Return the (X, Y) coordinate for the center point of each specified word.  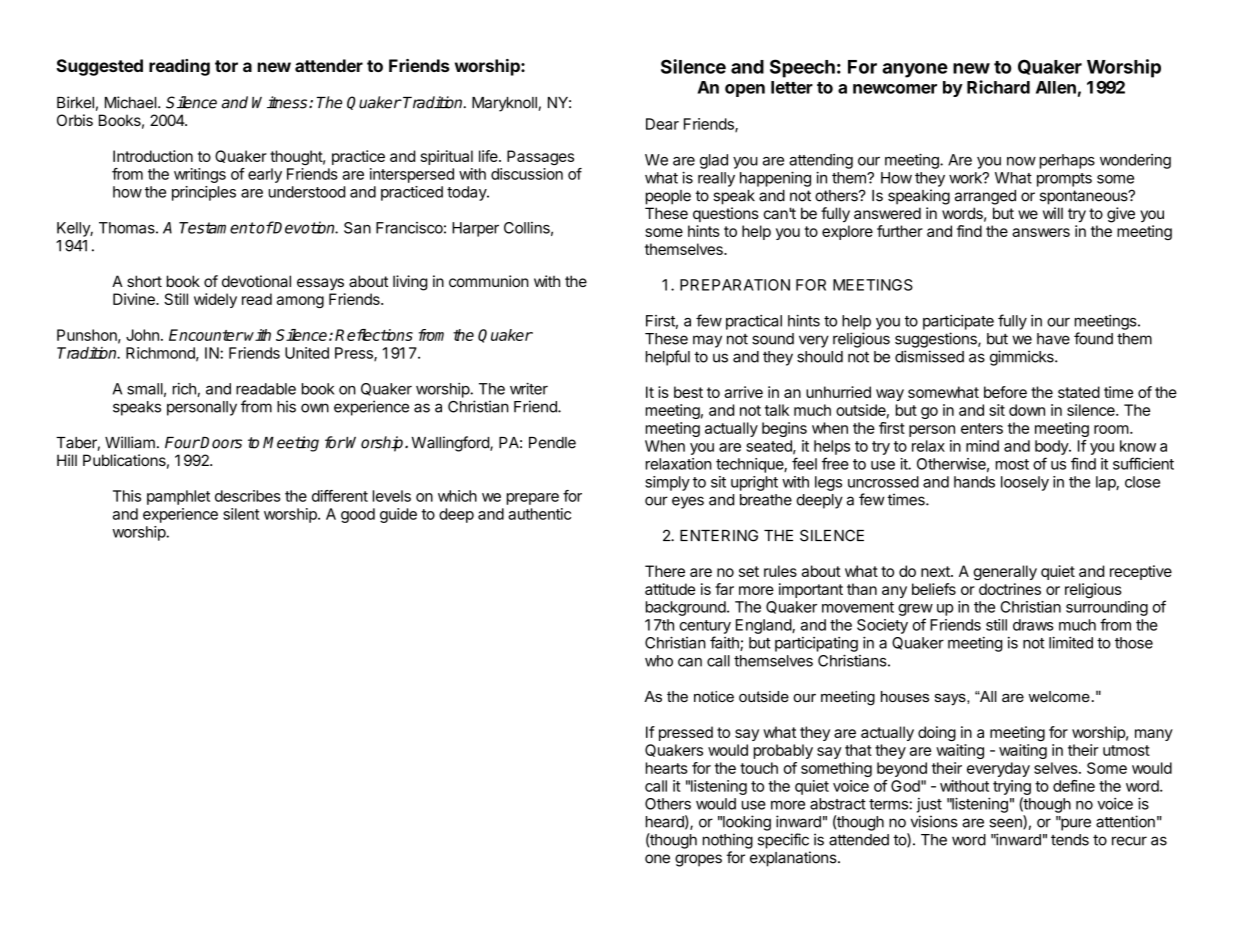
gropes (698, 860)
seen (1006, 824)
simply (667, 483)
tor (226, 66)
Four (182, 443)
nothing (728, 841)
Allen (1056, 87)
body (1052, 447)
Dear (662, 124)
